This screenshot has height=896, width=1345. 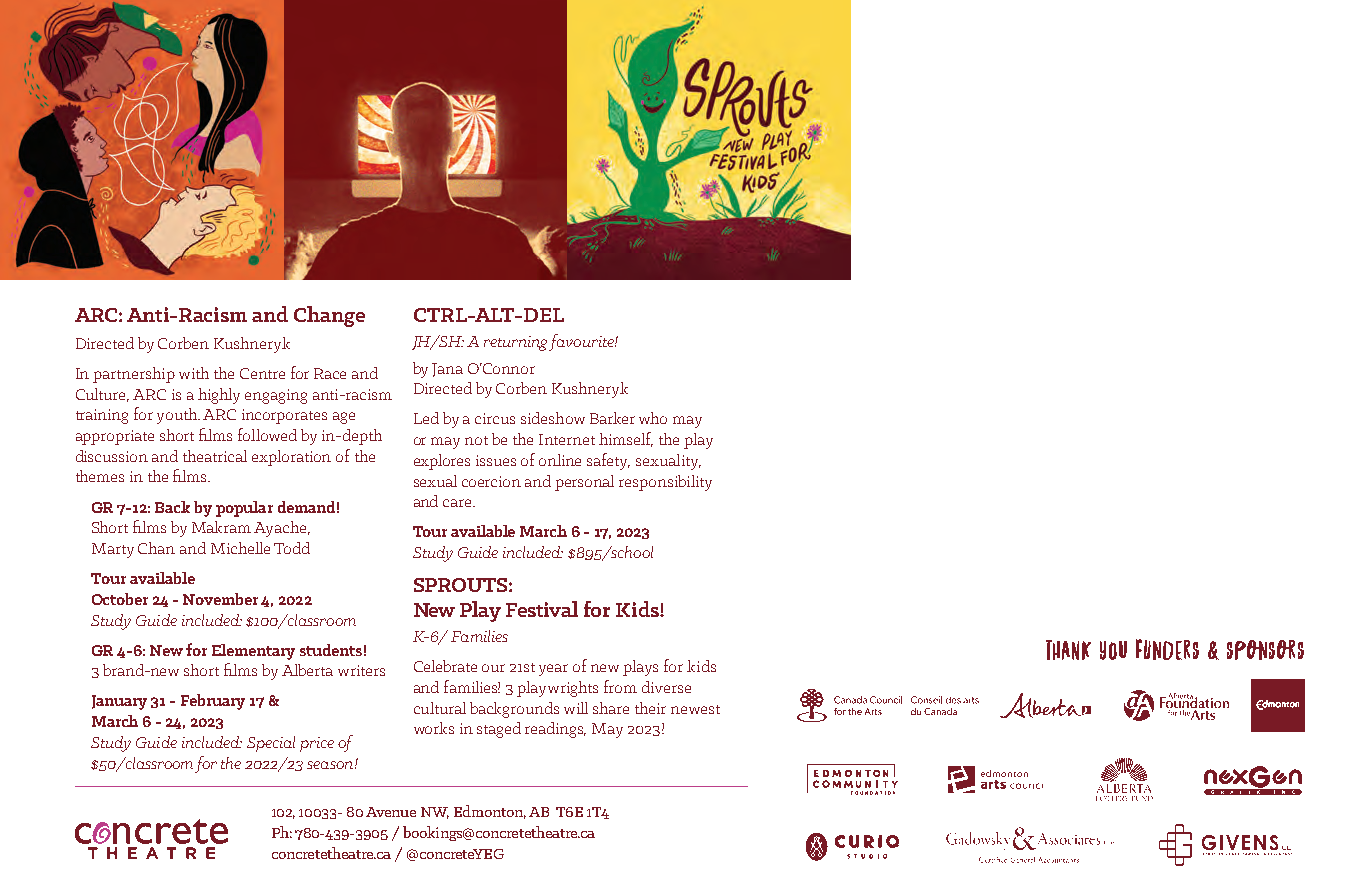 What do you see at coordinates (1167, 649) in the screenshot?
I see `FUNDERS` at bounding box center [1167, 649].
